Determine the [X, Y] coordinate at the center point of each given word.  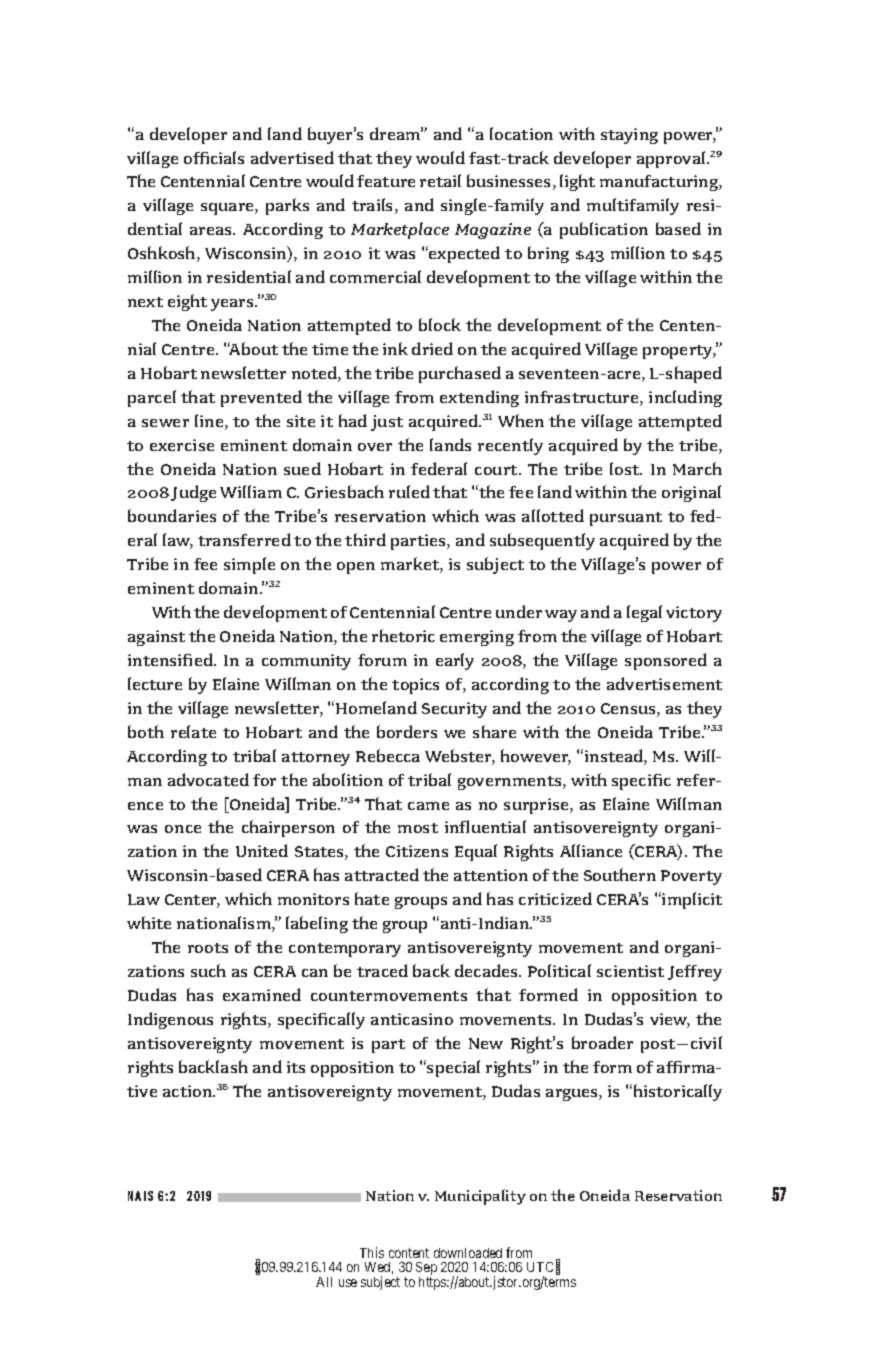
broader [602, 1042]
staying [629, 136]
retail [440, 180]
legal [644, 613]
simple [249, 565]
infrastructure [583, 398]
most [418, 828]
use [348, 1283]
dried [432, 348]
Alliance [591, 850]
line [210, 422]
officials [214, 157]
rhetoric [403, 635]
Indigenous [170, 1020]
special [452, 1068]
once [183, 829]
